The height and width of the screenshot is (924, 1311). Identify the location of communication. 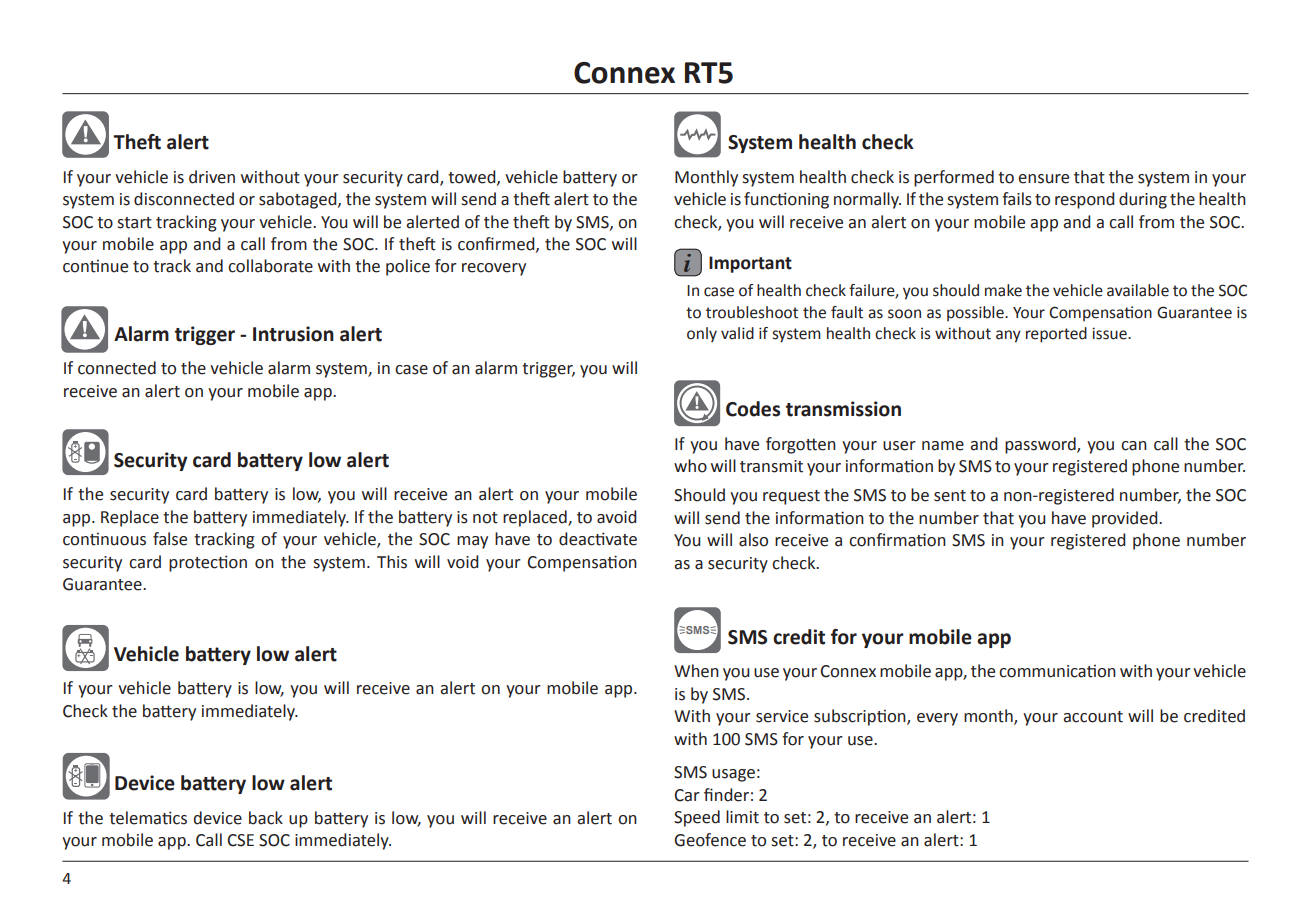
(1057, 671).
